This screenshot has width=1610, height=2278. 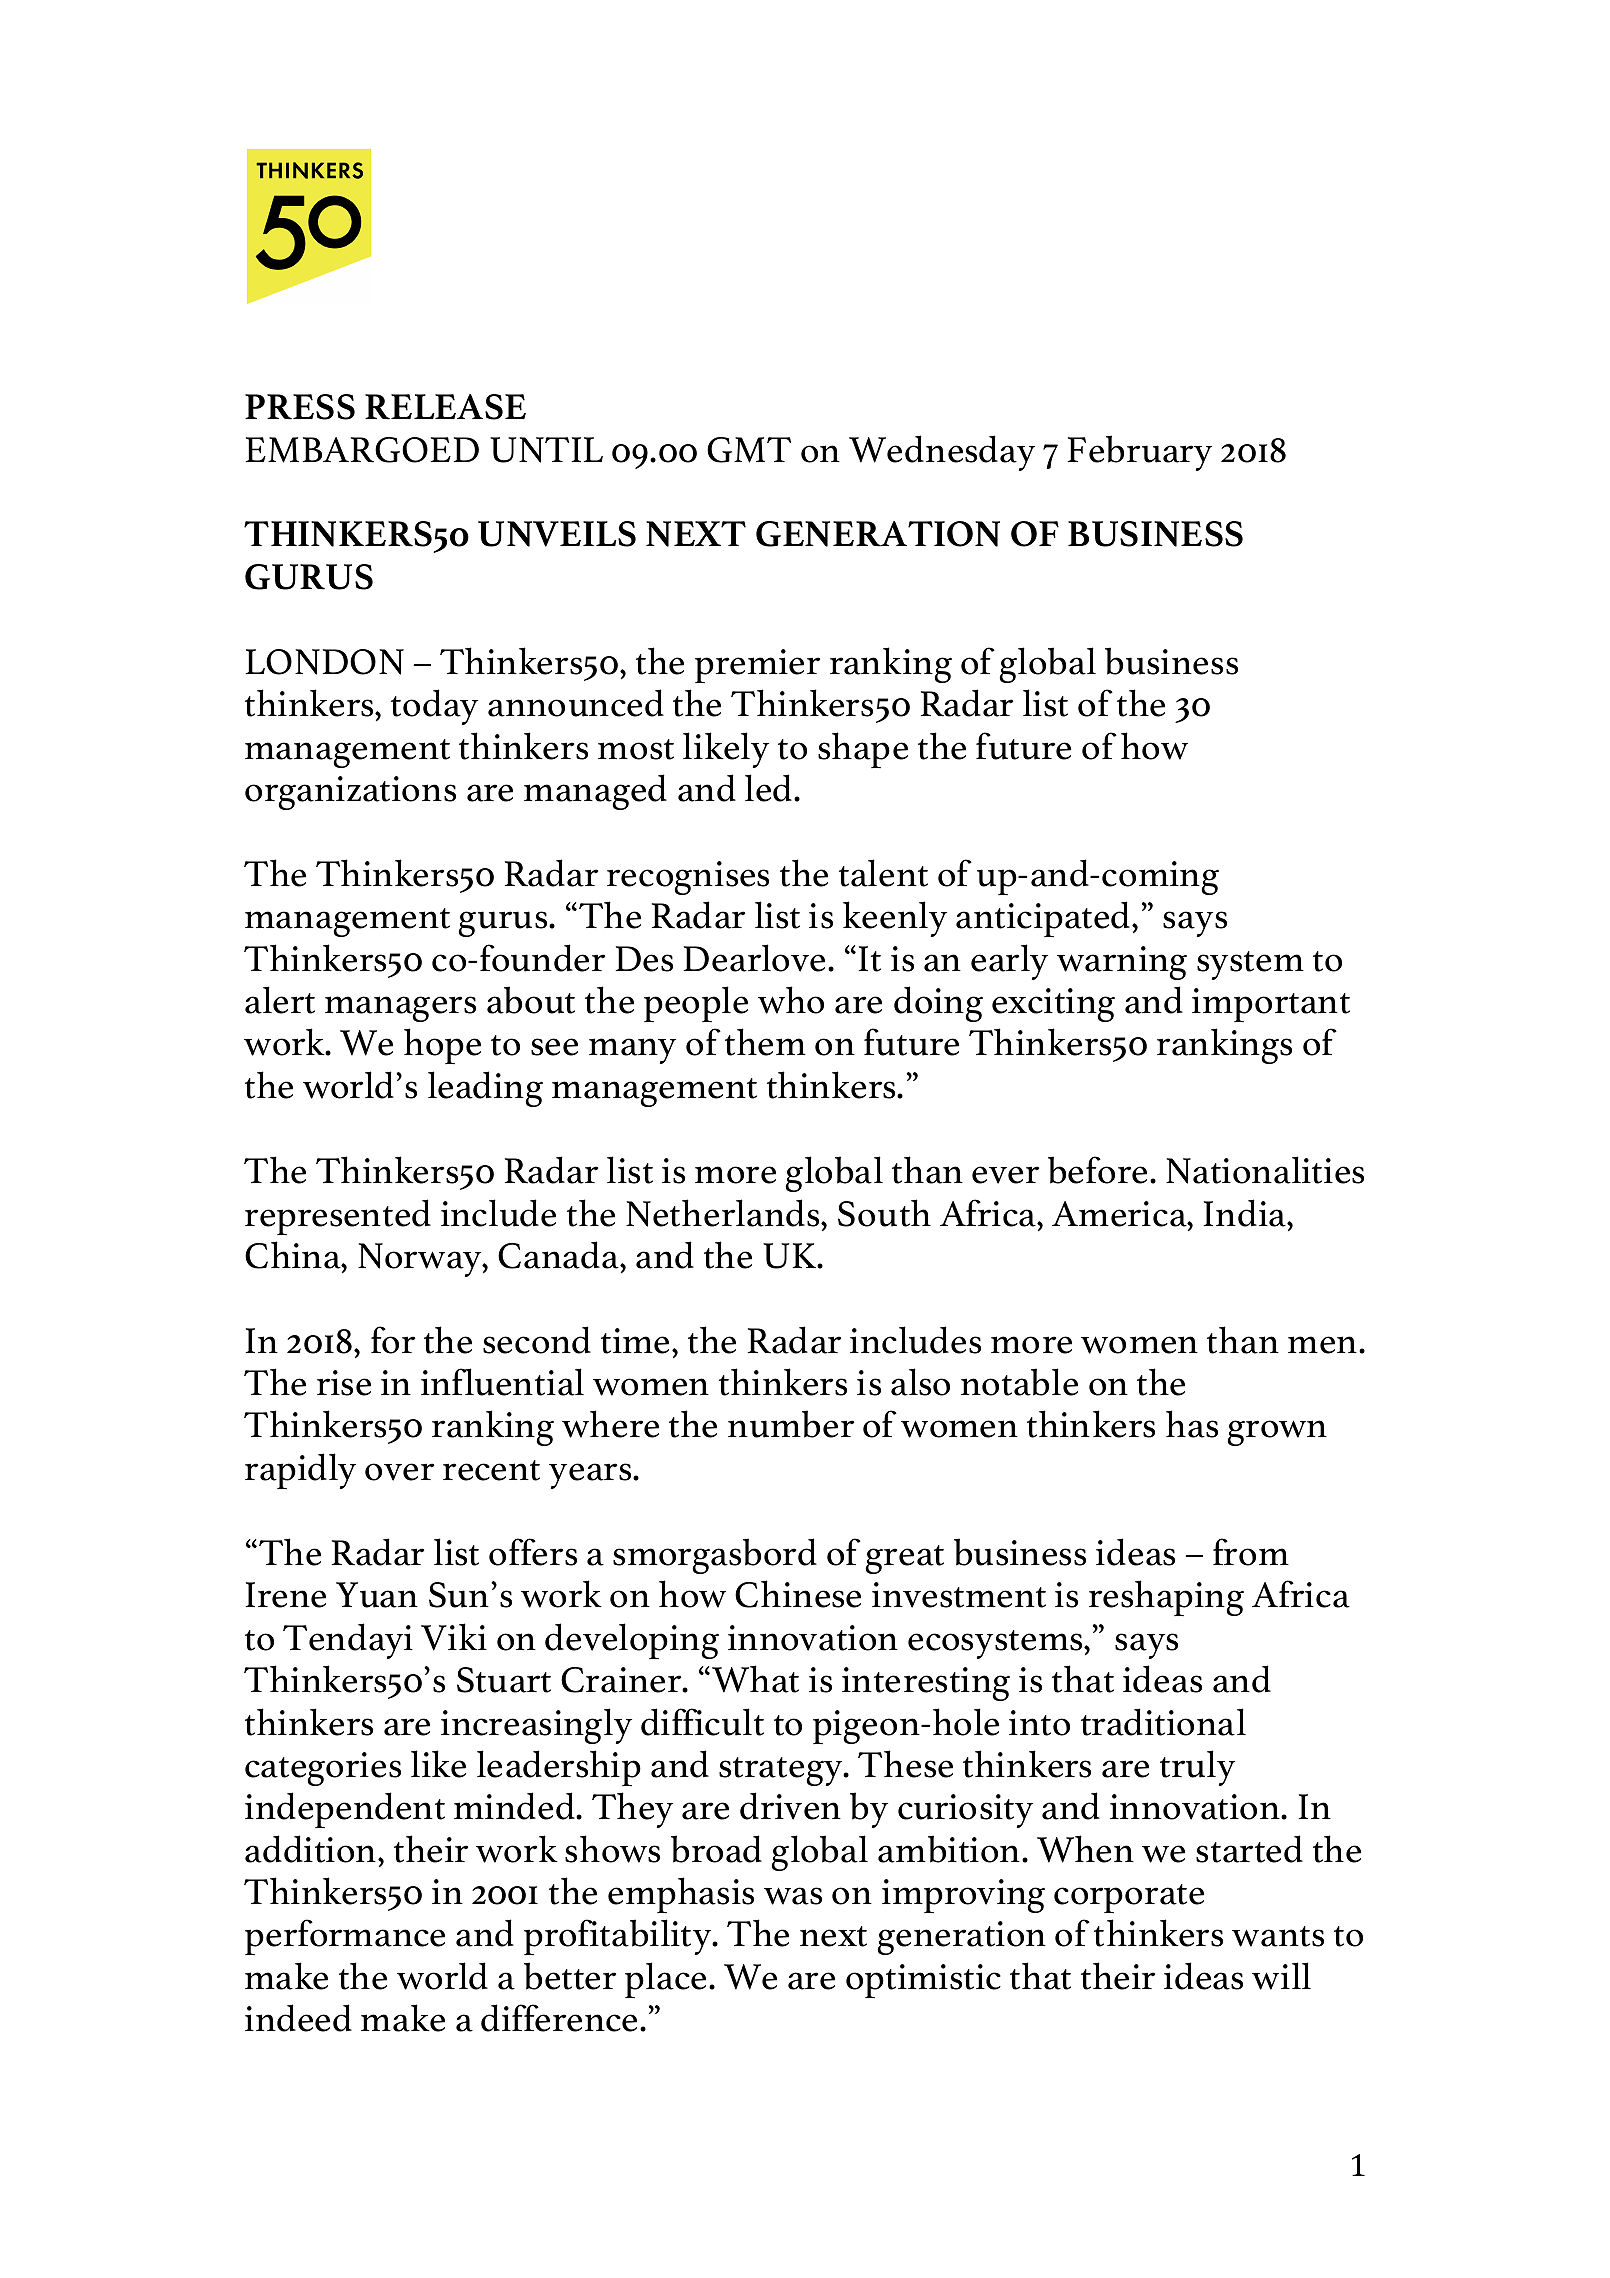 I want to click on Chinese, so click(x=798, y=1594).
